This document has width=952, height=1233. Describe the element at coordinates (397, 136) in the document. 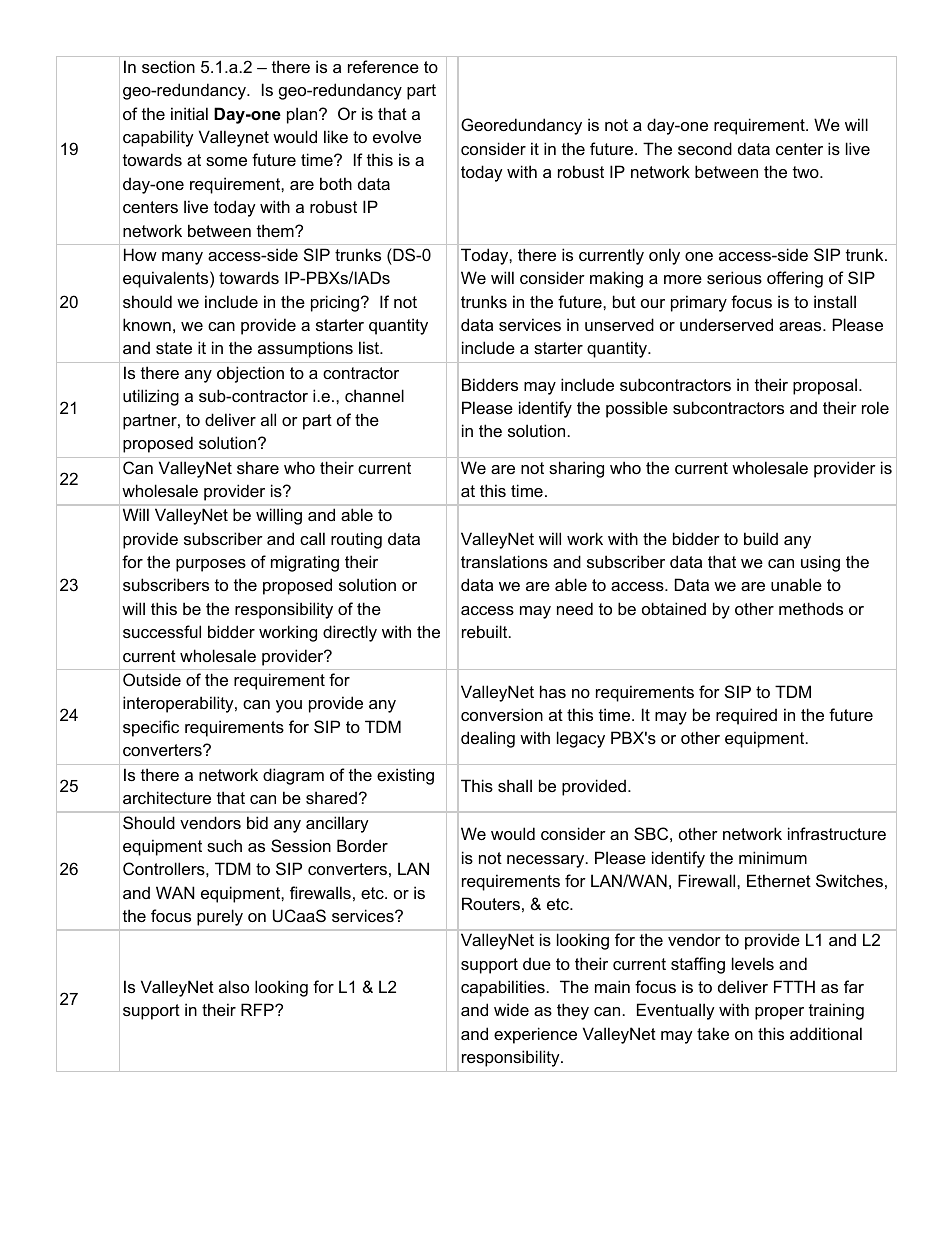

I see `evolve` at that location.
